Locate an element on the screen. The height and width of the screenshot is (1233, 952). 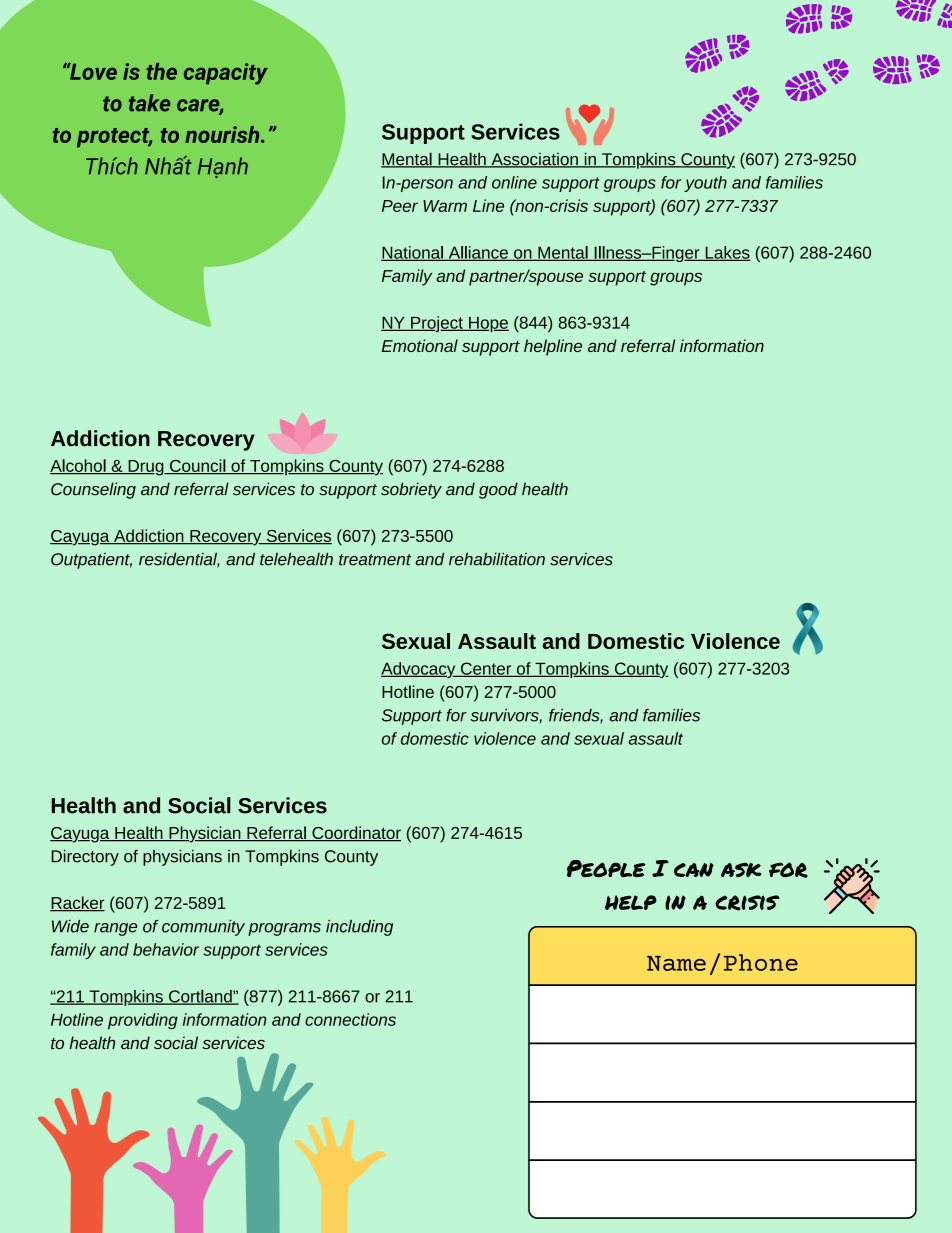
residential is located at coordinates (179, 560).
